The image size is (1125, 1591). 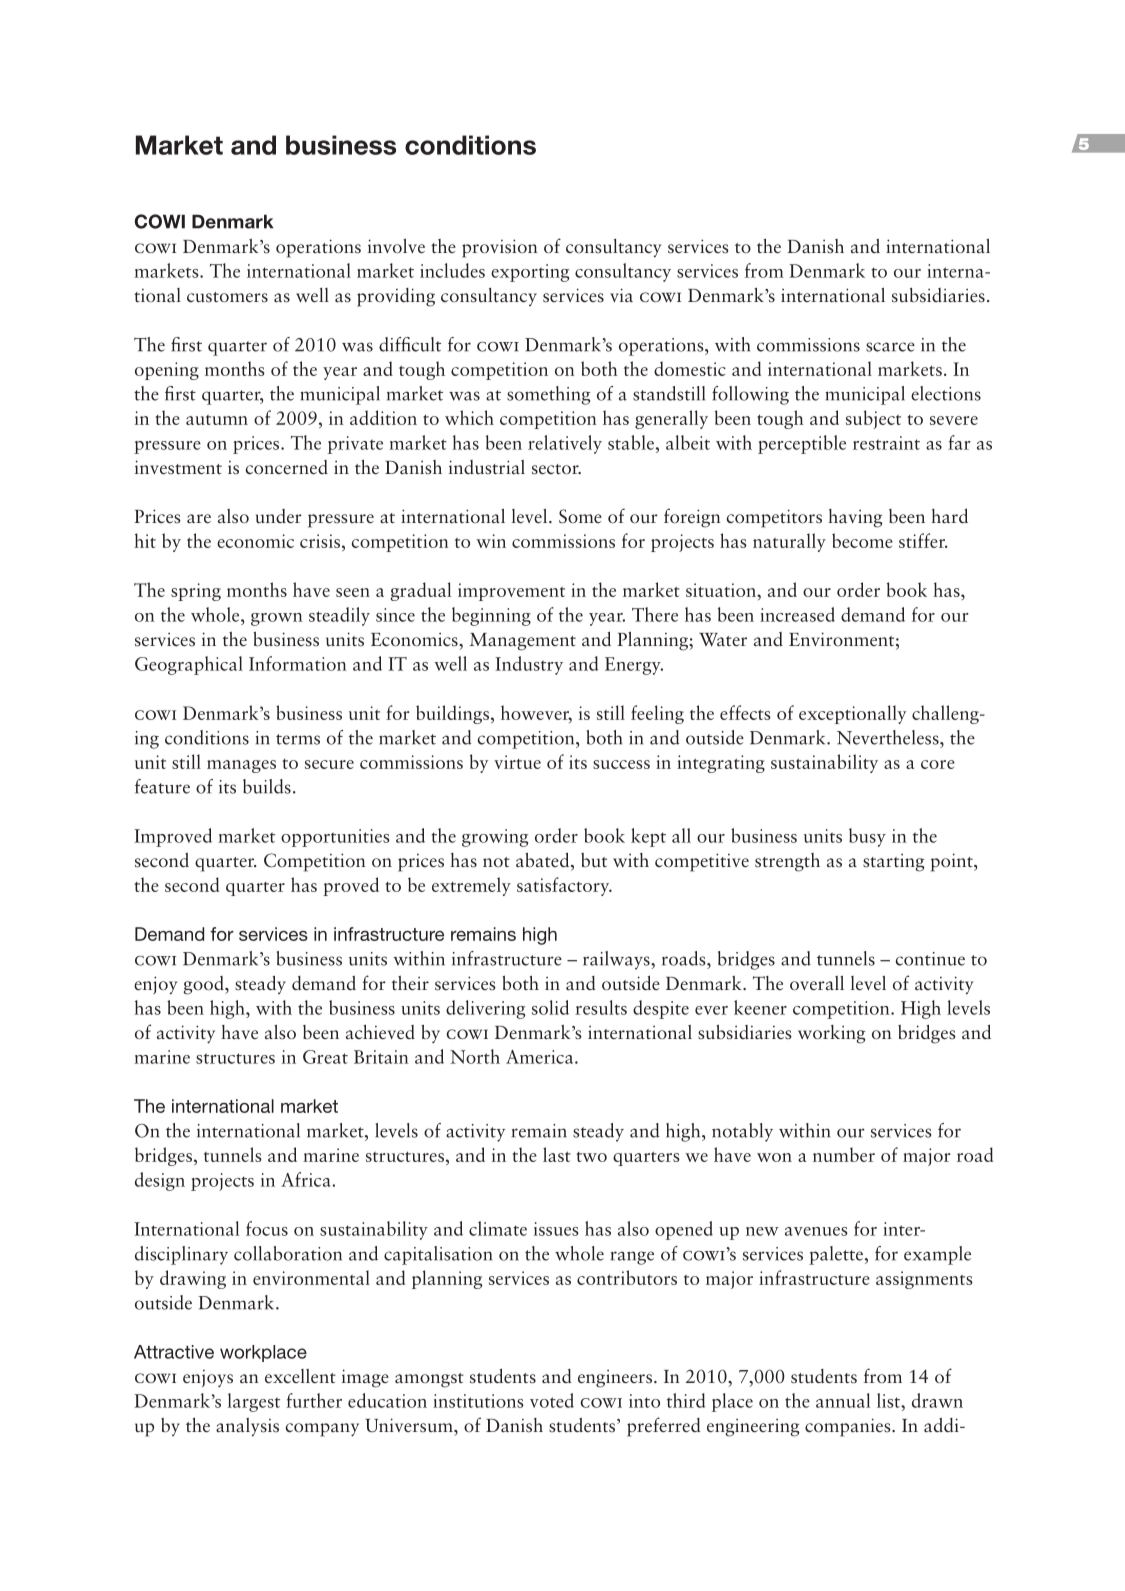 I want to click on annual, so click(x=843, y=1400).
